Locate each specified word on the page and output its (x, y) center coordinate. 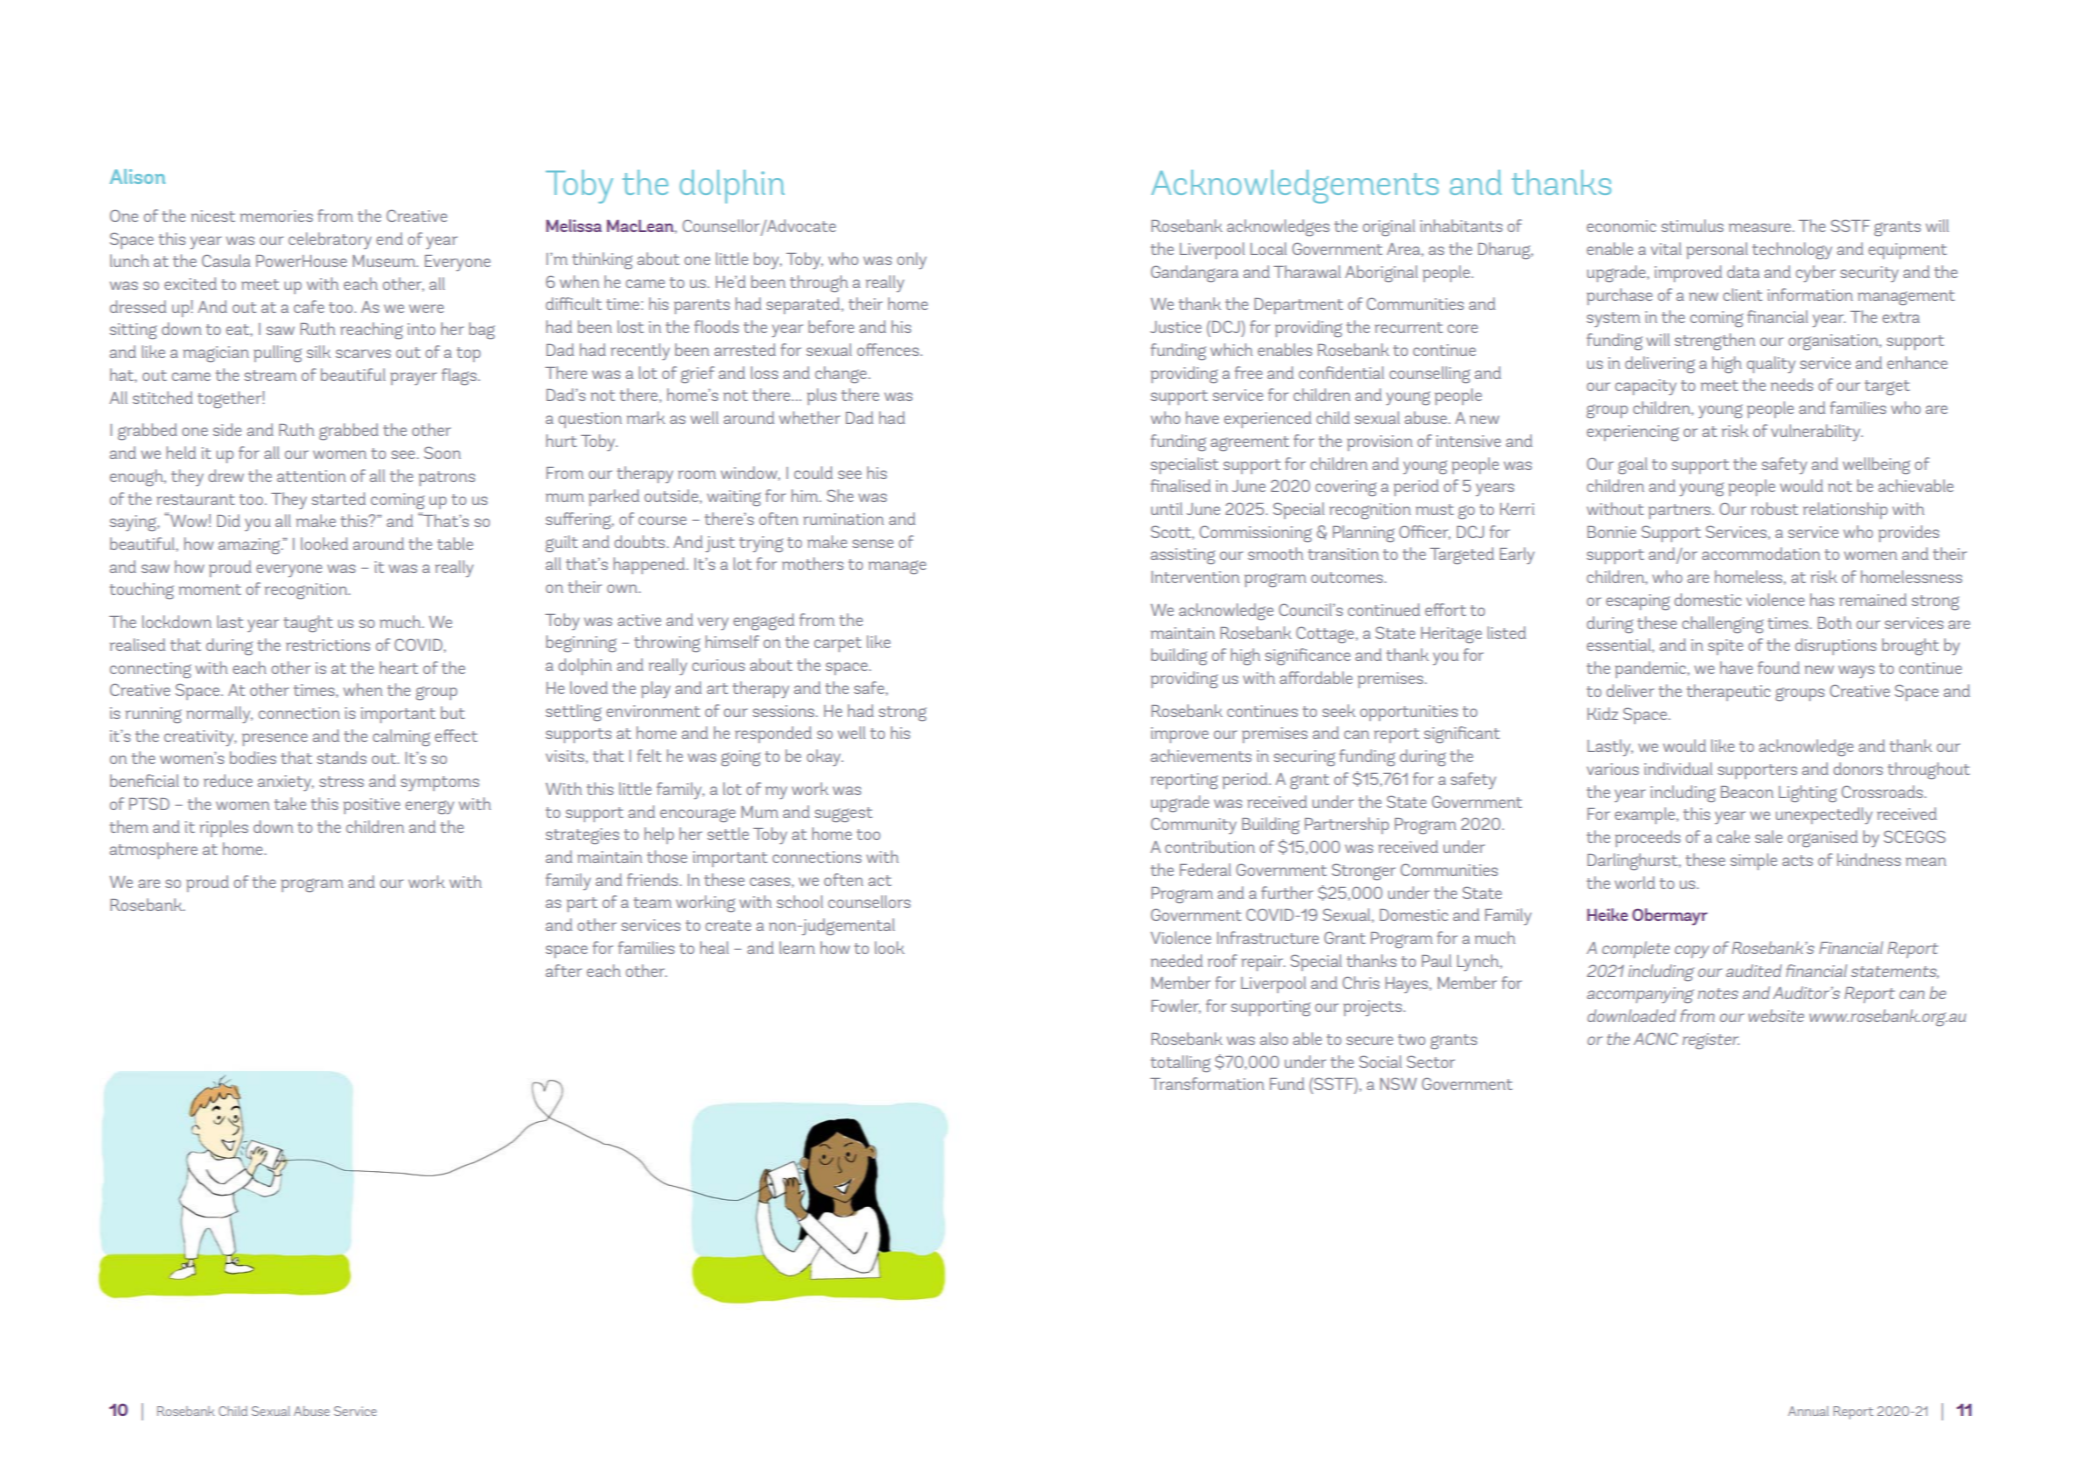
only (912, 260)
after (564, 970)
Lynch (1479, 962)
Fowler (1176, 1006)
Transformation (1207, 1083)
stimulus (1692, 225)
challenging (1722, 624)
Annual (1808, 1411)
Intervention (1195, 577)
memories (276, 216)
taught (308, 623)
